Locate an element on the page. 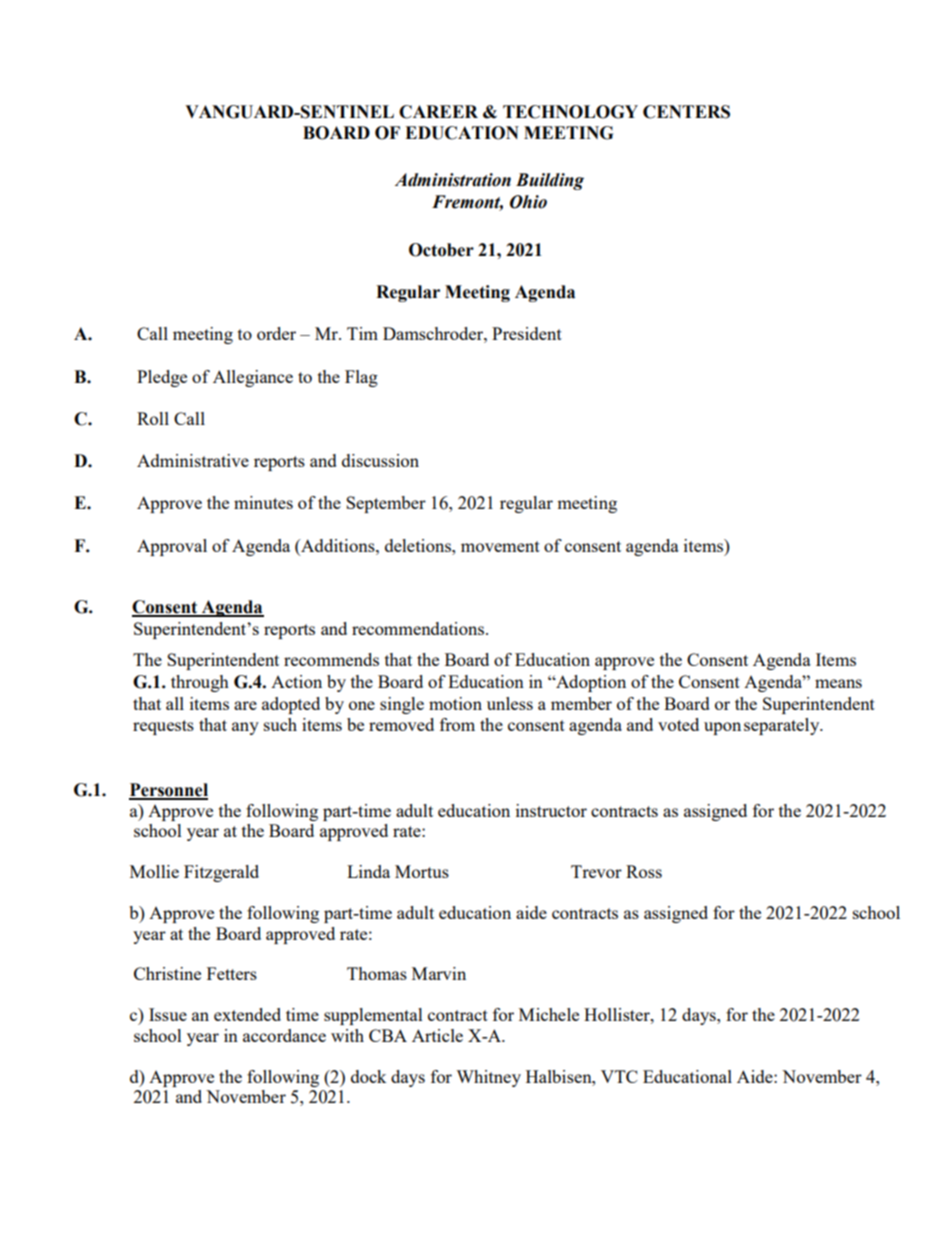 The image size is (952, 1233). Administration is located at coordinates (453, 180).
